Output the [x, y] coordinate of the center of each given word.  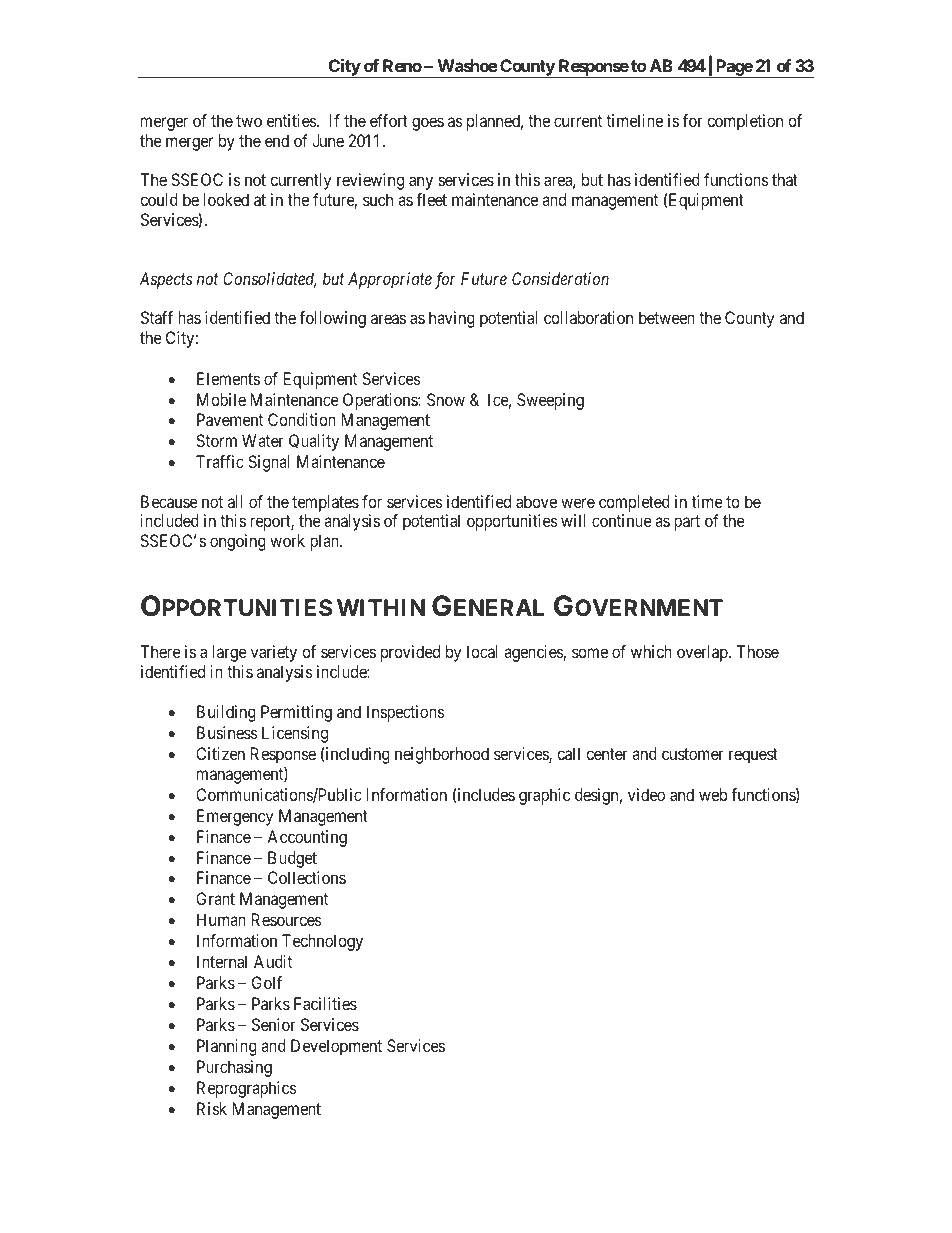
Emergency [235, 817]
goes [428, 124]
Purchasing [234, 1068]
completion [745, 122]
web [713, 794]
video [646, 794]
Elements [228, 378]
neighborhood [442, 755]
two [249, 121]
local [482, 651]
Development [336, 1047]
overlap [703, 653]
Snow [446, 399]
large [229, 653]
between [667, 317]
